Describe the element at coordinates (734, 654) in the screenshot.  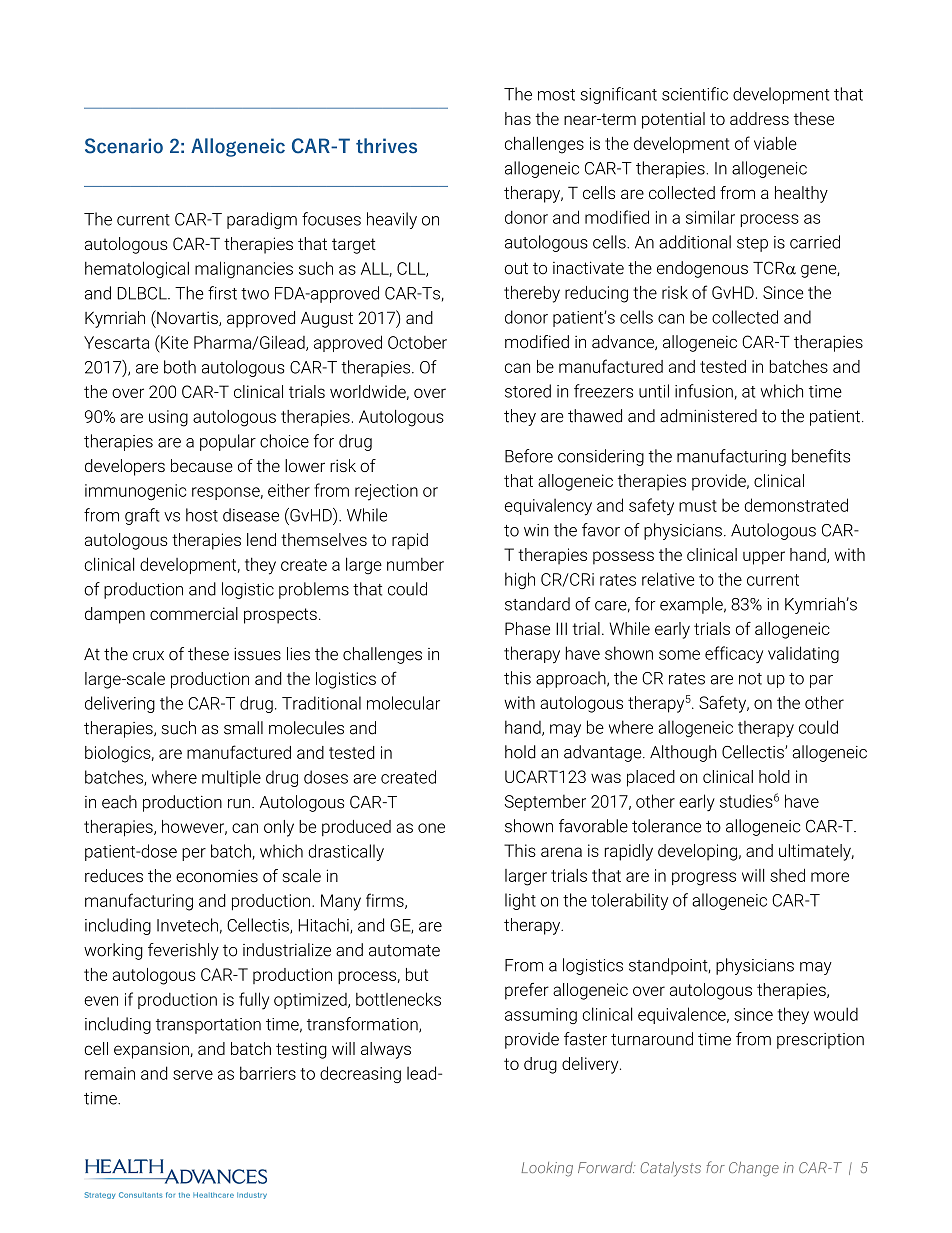
I see `efficacy` at that location.
